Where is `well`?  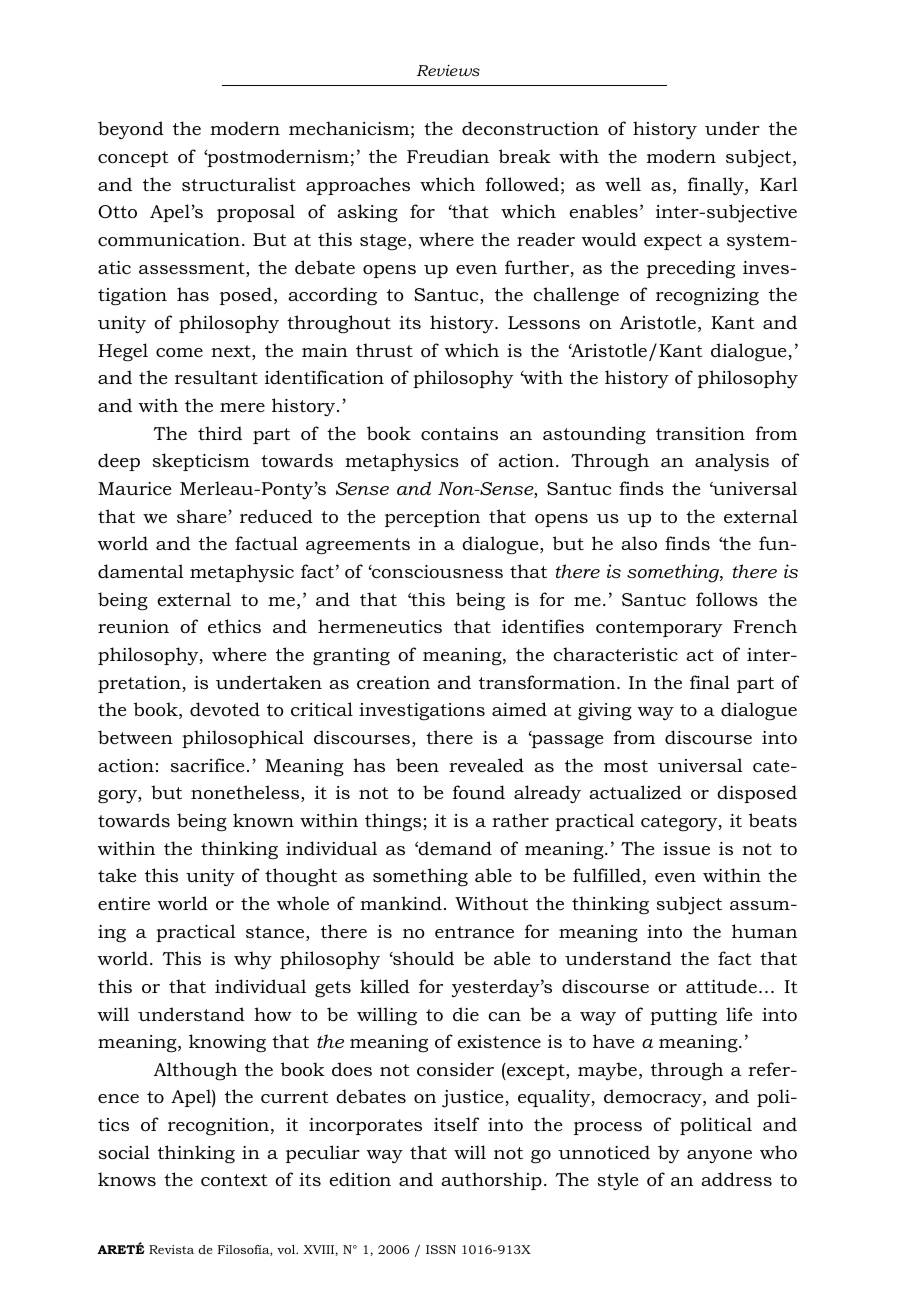
well is located at coordinates (623, 184).
